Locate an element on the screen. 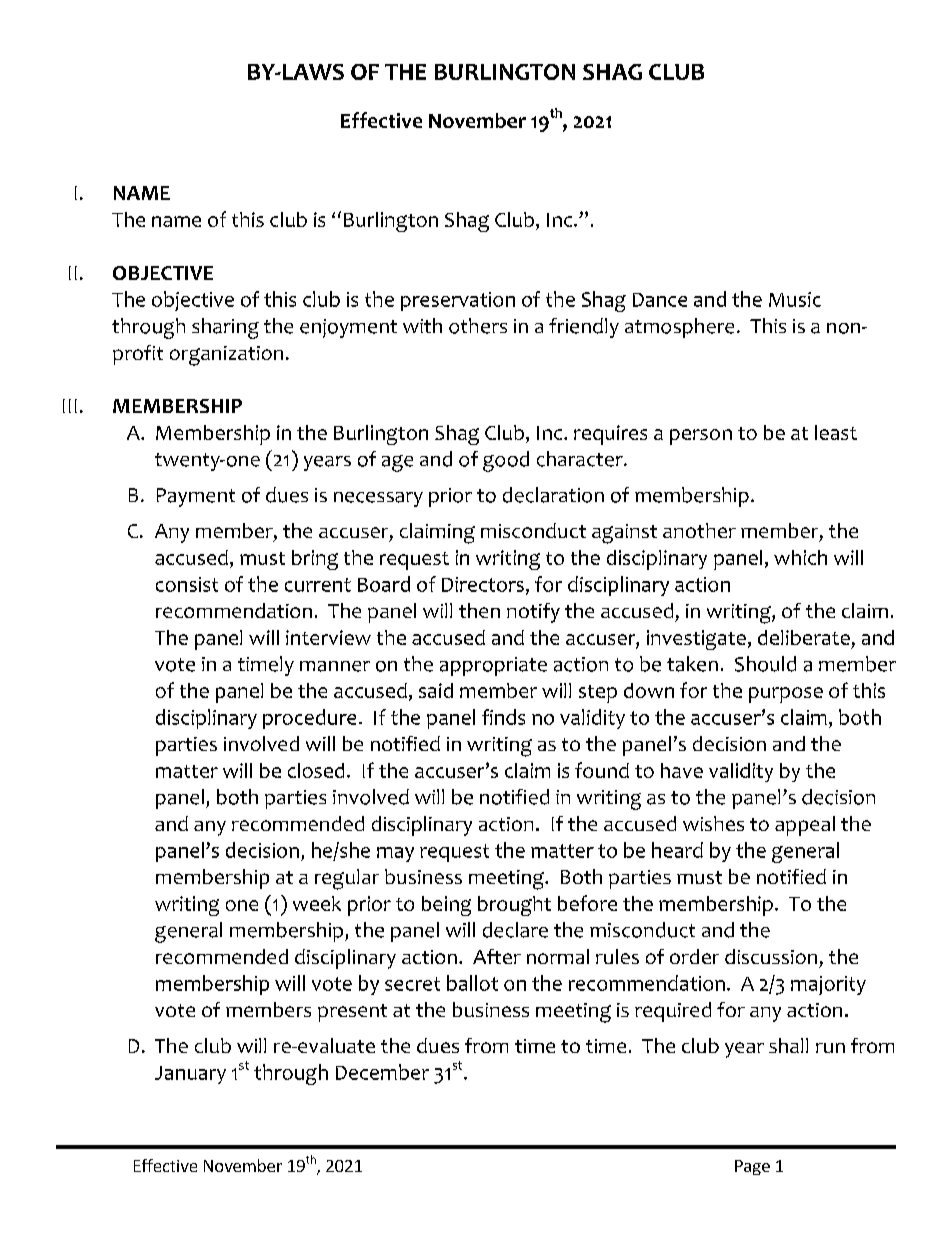 The height and width of the screenshot is (1233, 952). finds is located at coordinates (503, 717).
